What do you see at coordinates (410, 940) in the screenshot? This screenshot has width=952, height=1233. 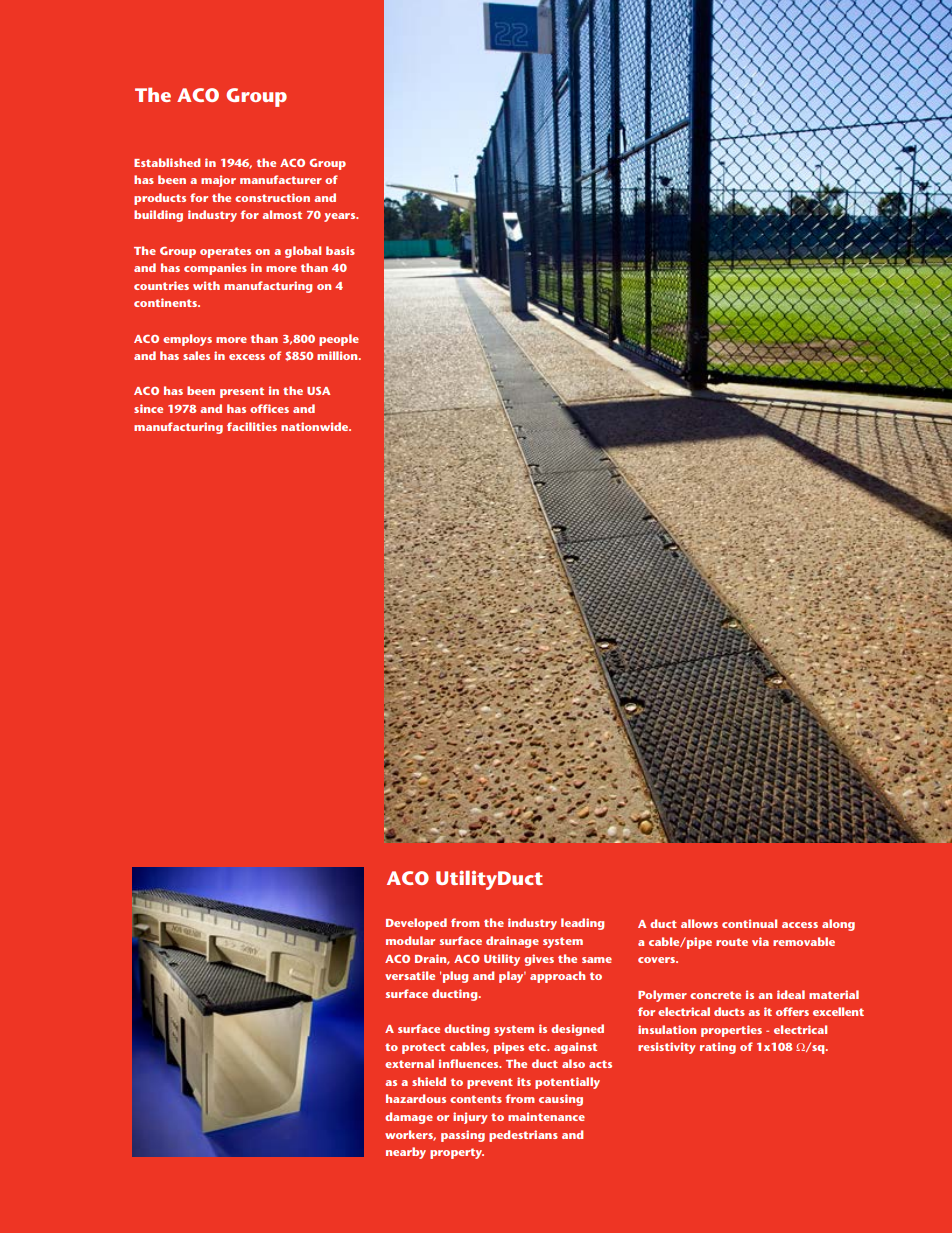 I see `modular` at bounding box center [410, 940].
